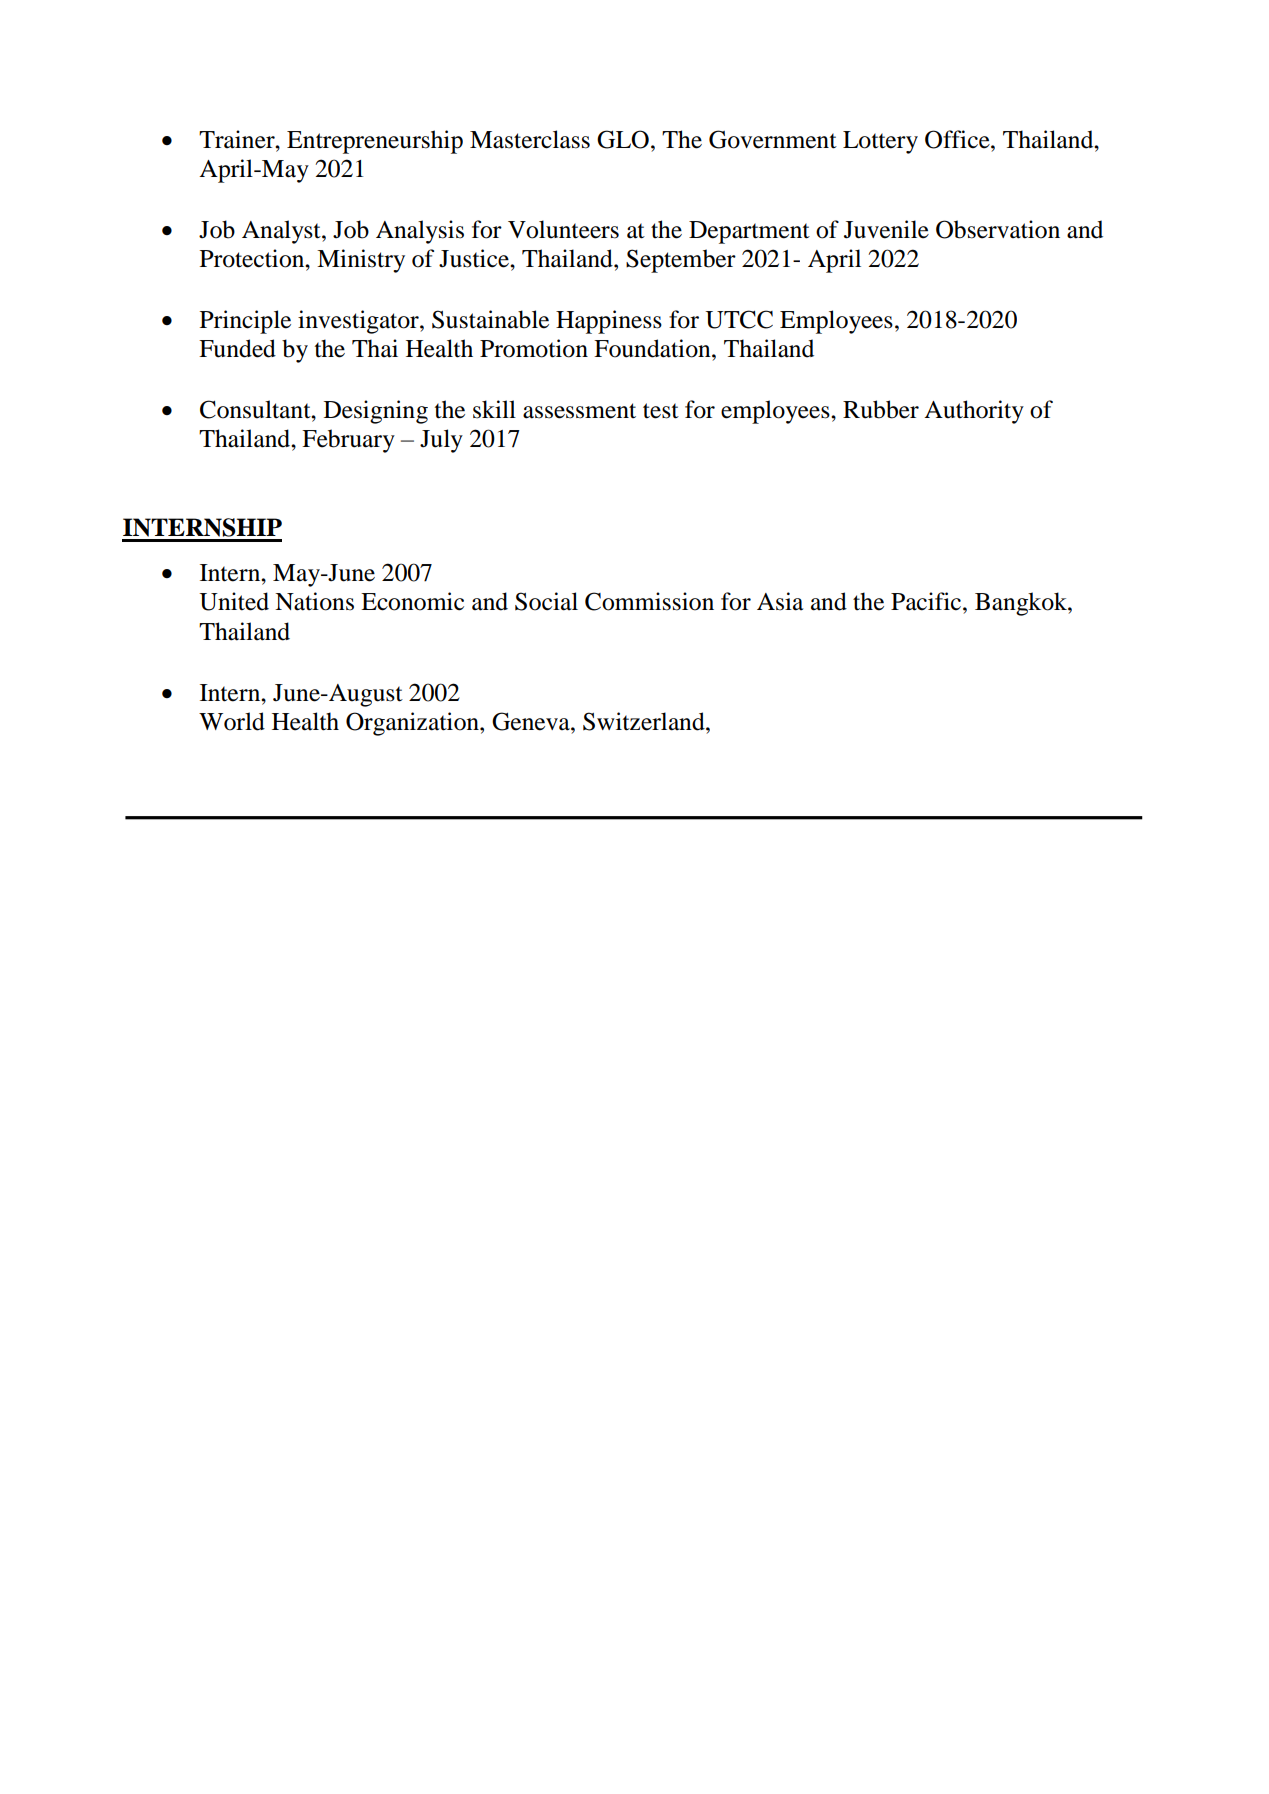 Image resolution: width=1269 pixels, height=1794 pixels. Describe the element at coordinates (653, 348) in the document. I see `Foundation` at that location.
